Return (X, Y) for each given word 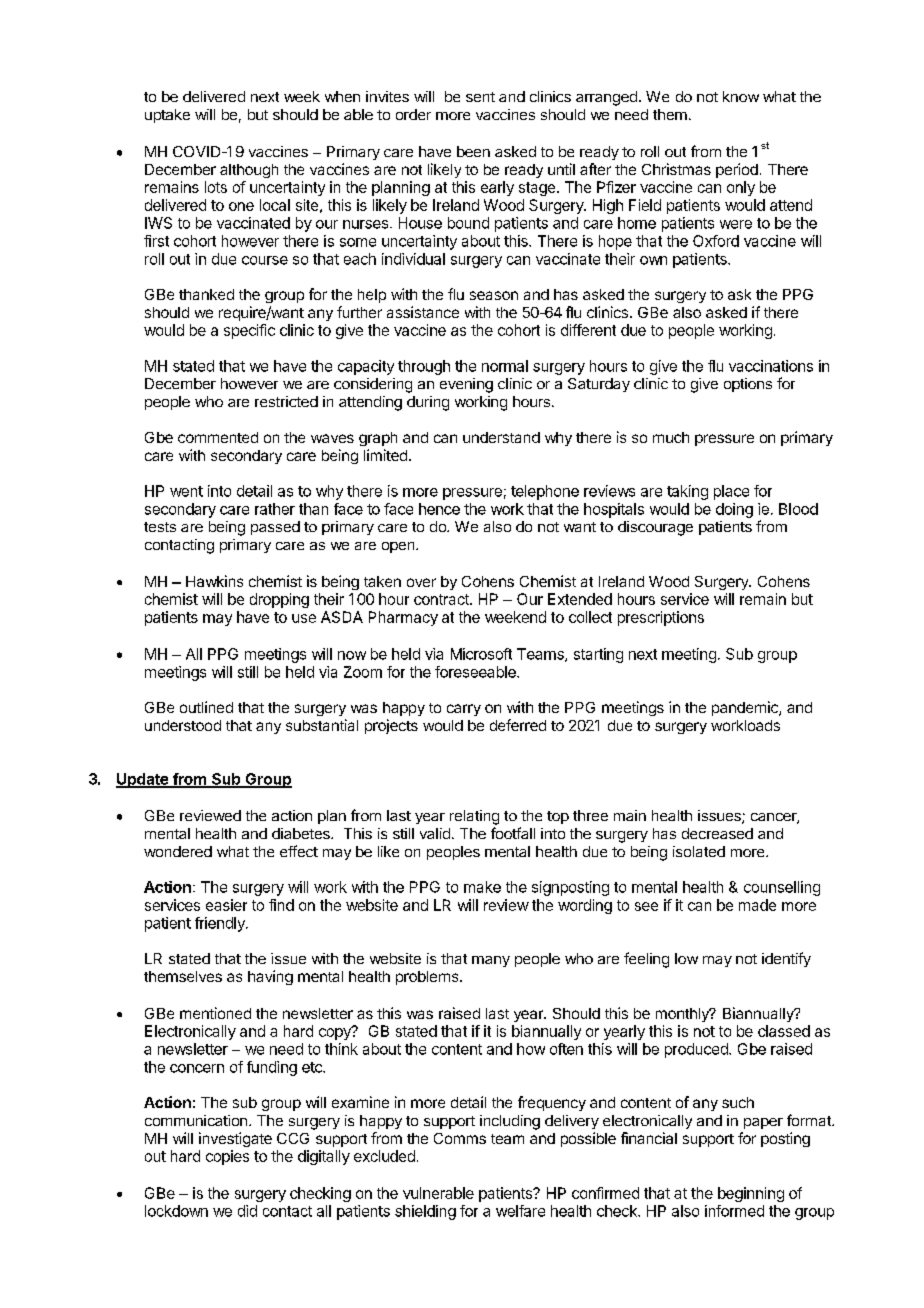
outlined (206, 707)
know (741, 96)
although (249, 171)
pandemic (746, 708)
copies (227, 1157)
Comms (460, 1138)
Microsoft (481, 654)
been (473, 151)
